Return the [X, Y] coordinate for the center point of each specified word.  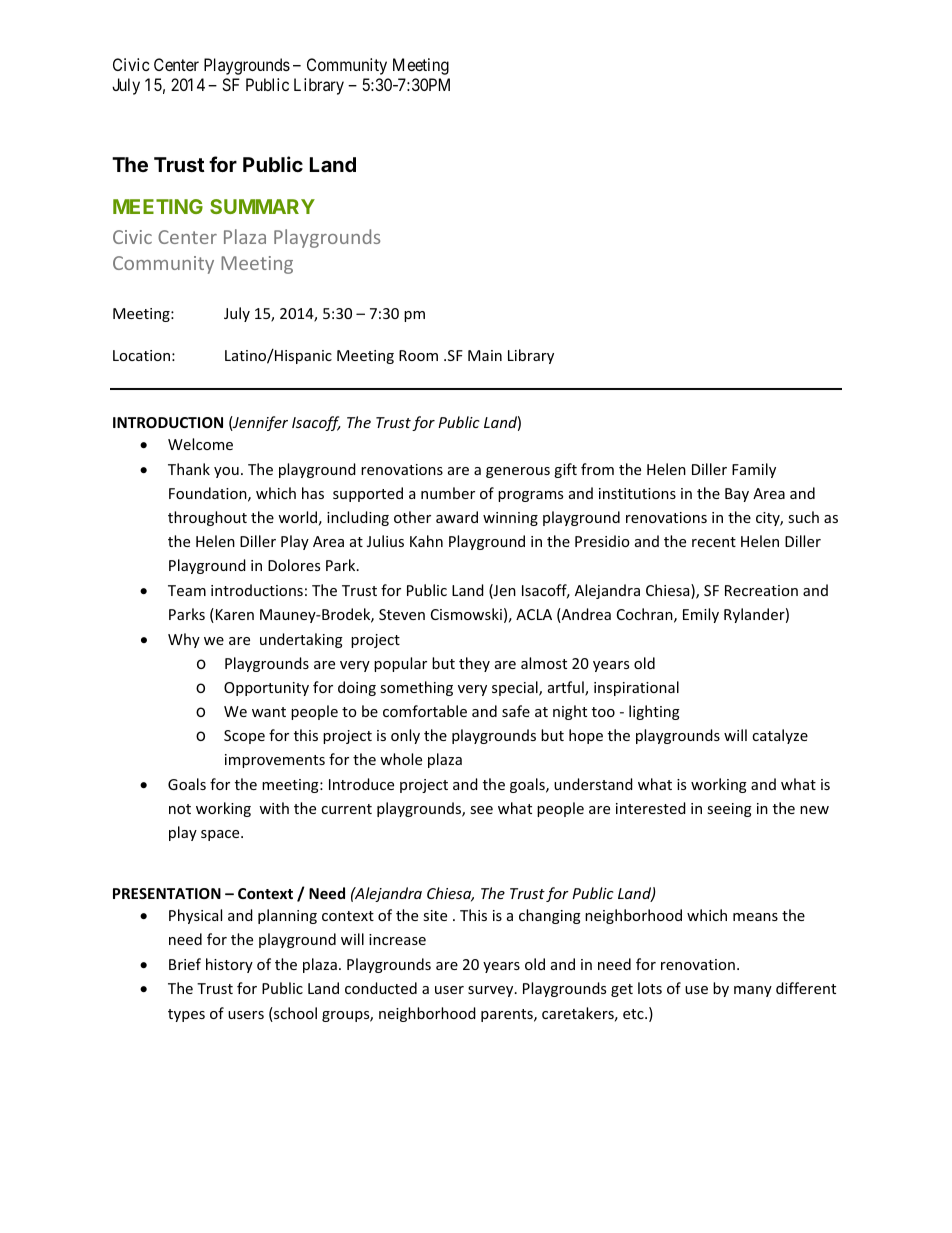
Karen [233, 615]
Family [754, 470]
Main [485, 355]
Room [418, 355]
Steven [402, 614]
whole [401, 759]
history [229, 965]
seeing [729, 810]
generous [518, 472]
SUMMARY [262, 206]
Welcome [200, 444]
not [180, 809]
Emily [701, 615]
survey [492, 991]
